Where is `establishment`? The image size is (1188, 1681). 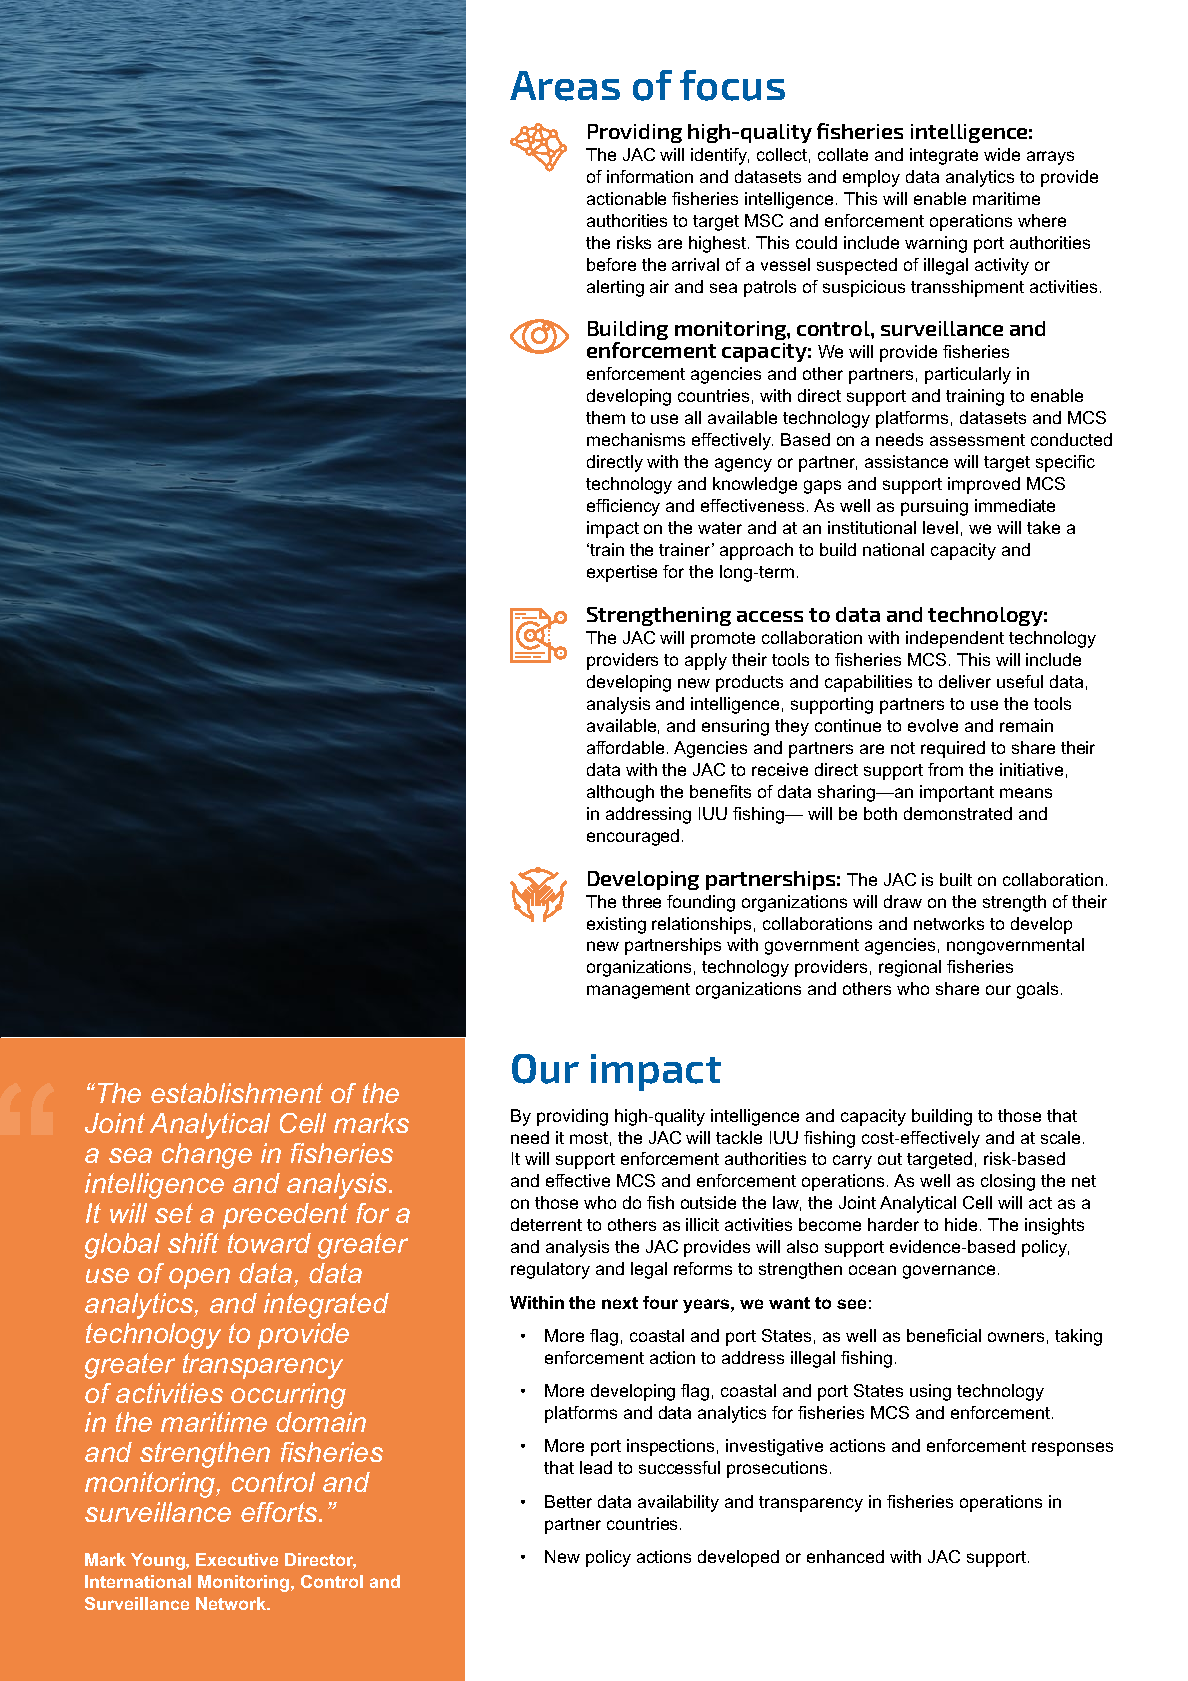
establishment is located at coordinates (237, 1093).
